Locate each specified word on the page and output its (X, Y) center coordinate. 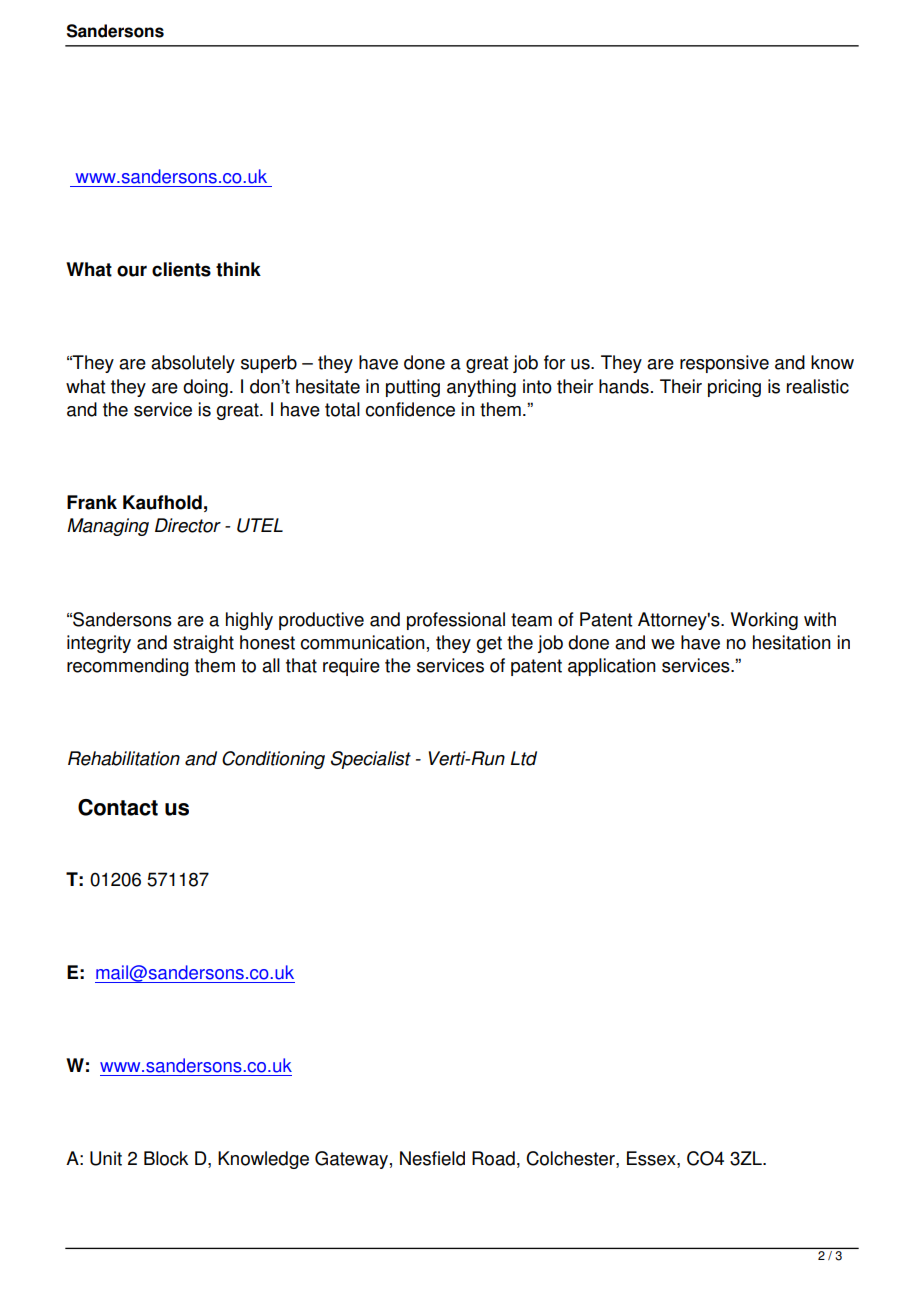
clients (181, 269)
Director (188, 525)
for (554, 362)
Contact (118, 807)
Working (764, 621)
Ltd (523, 758)
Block (166, 1158)
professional (456, 621)
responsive (724, 364)
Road (493, 1158)
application (612, 667)
